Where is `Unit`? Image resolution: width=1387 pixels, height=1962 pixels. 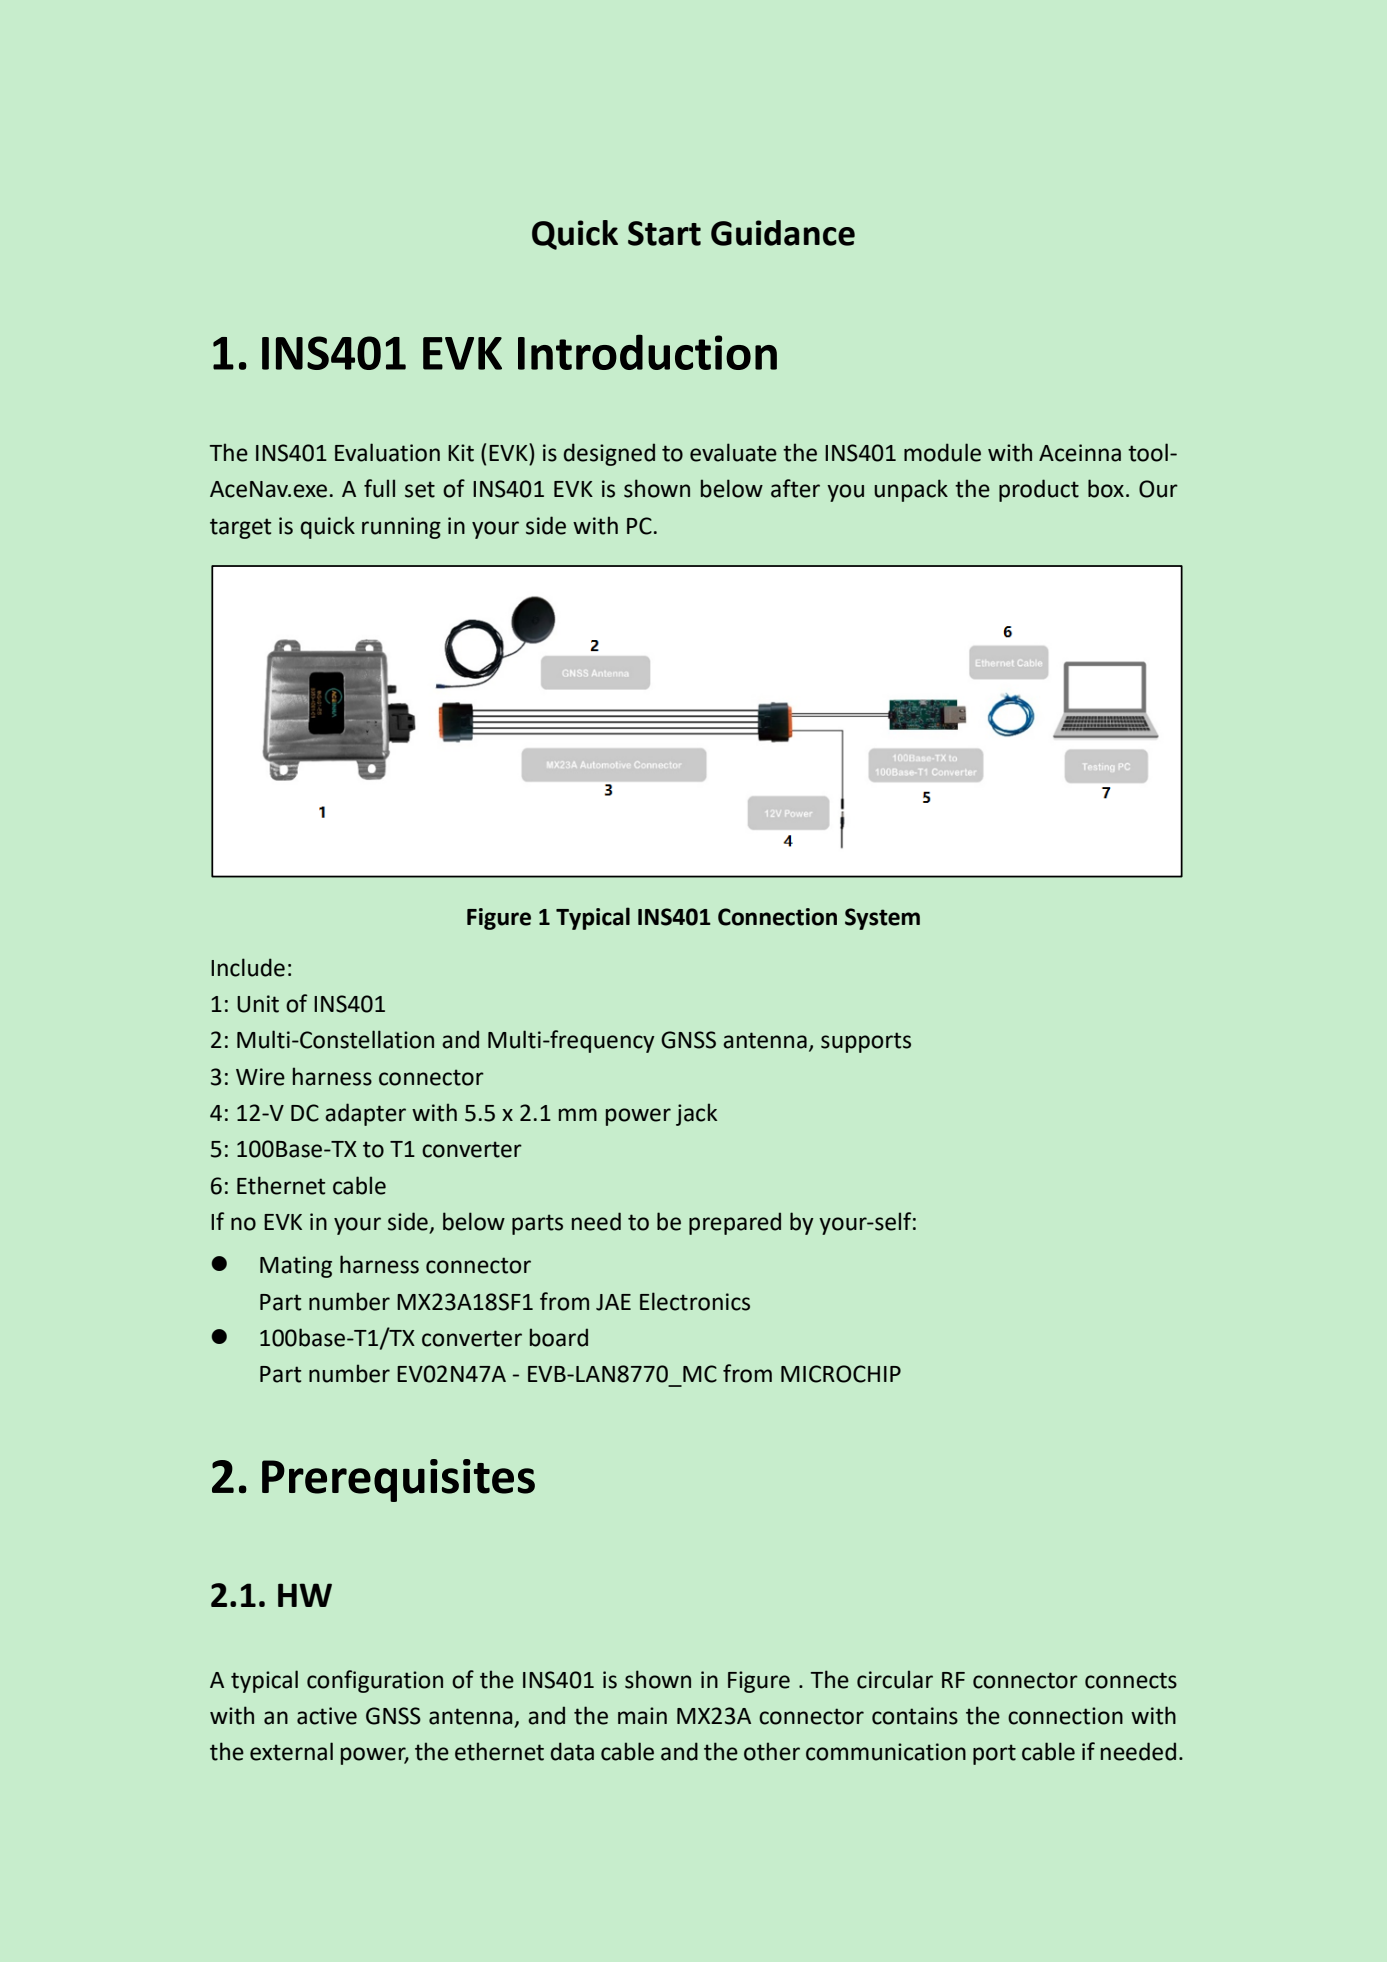
Unit is located at coordinates (258, 1004).
